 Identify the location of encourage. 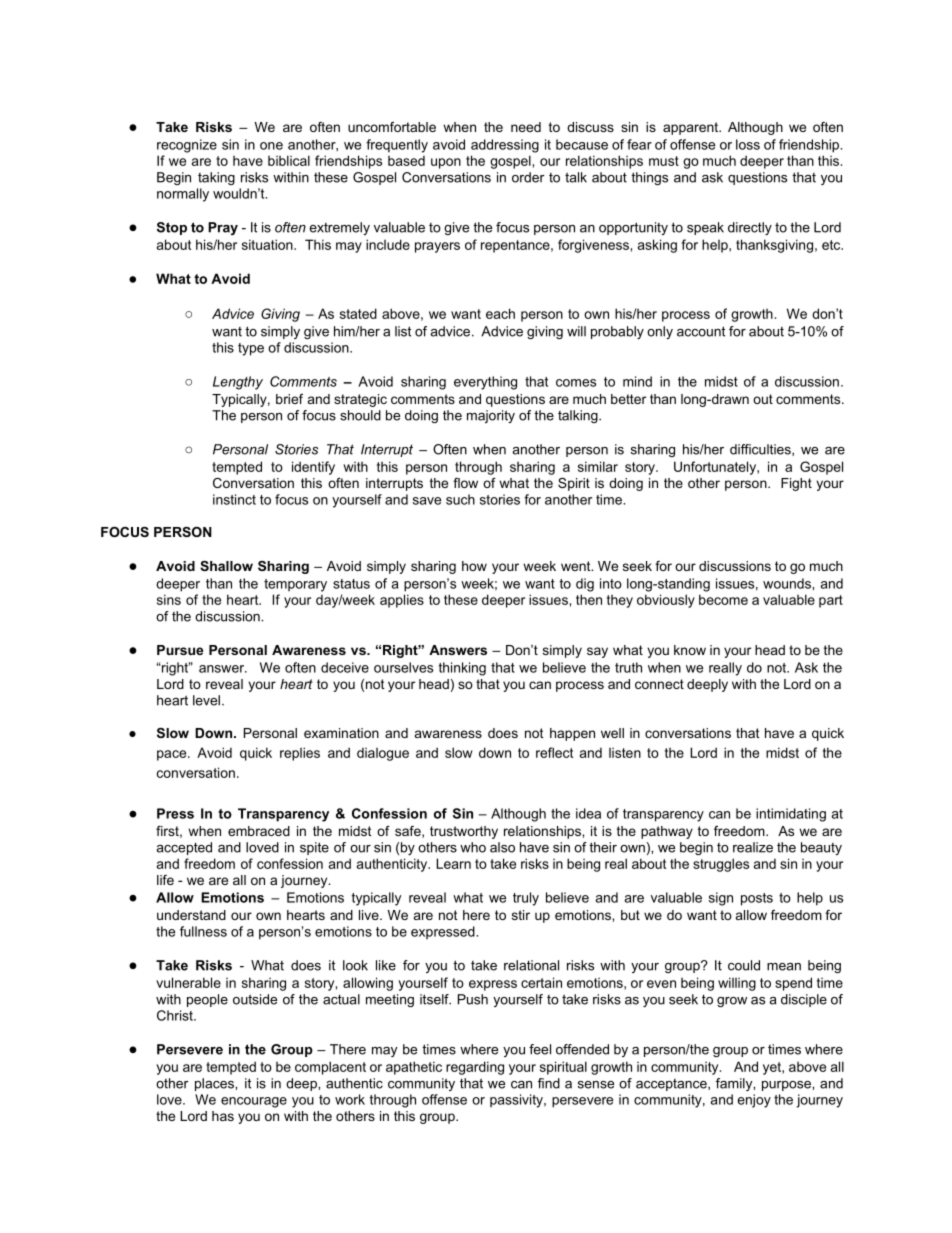
(254, 1102).
